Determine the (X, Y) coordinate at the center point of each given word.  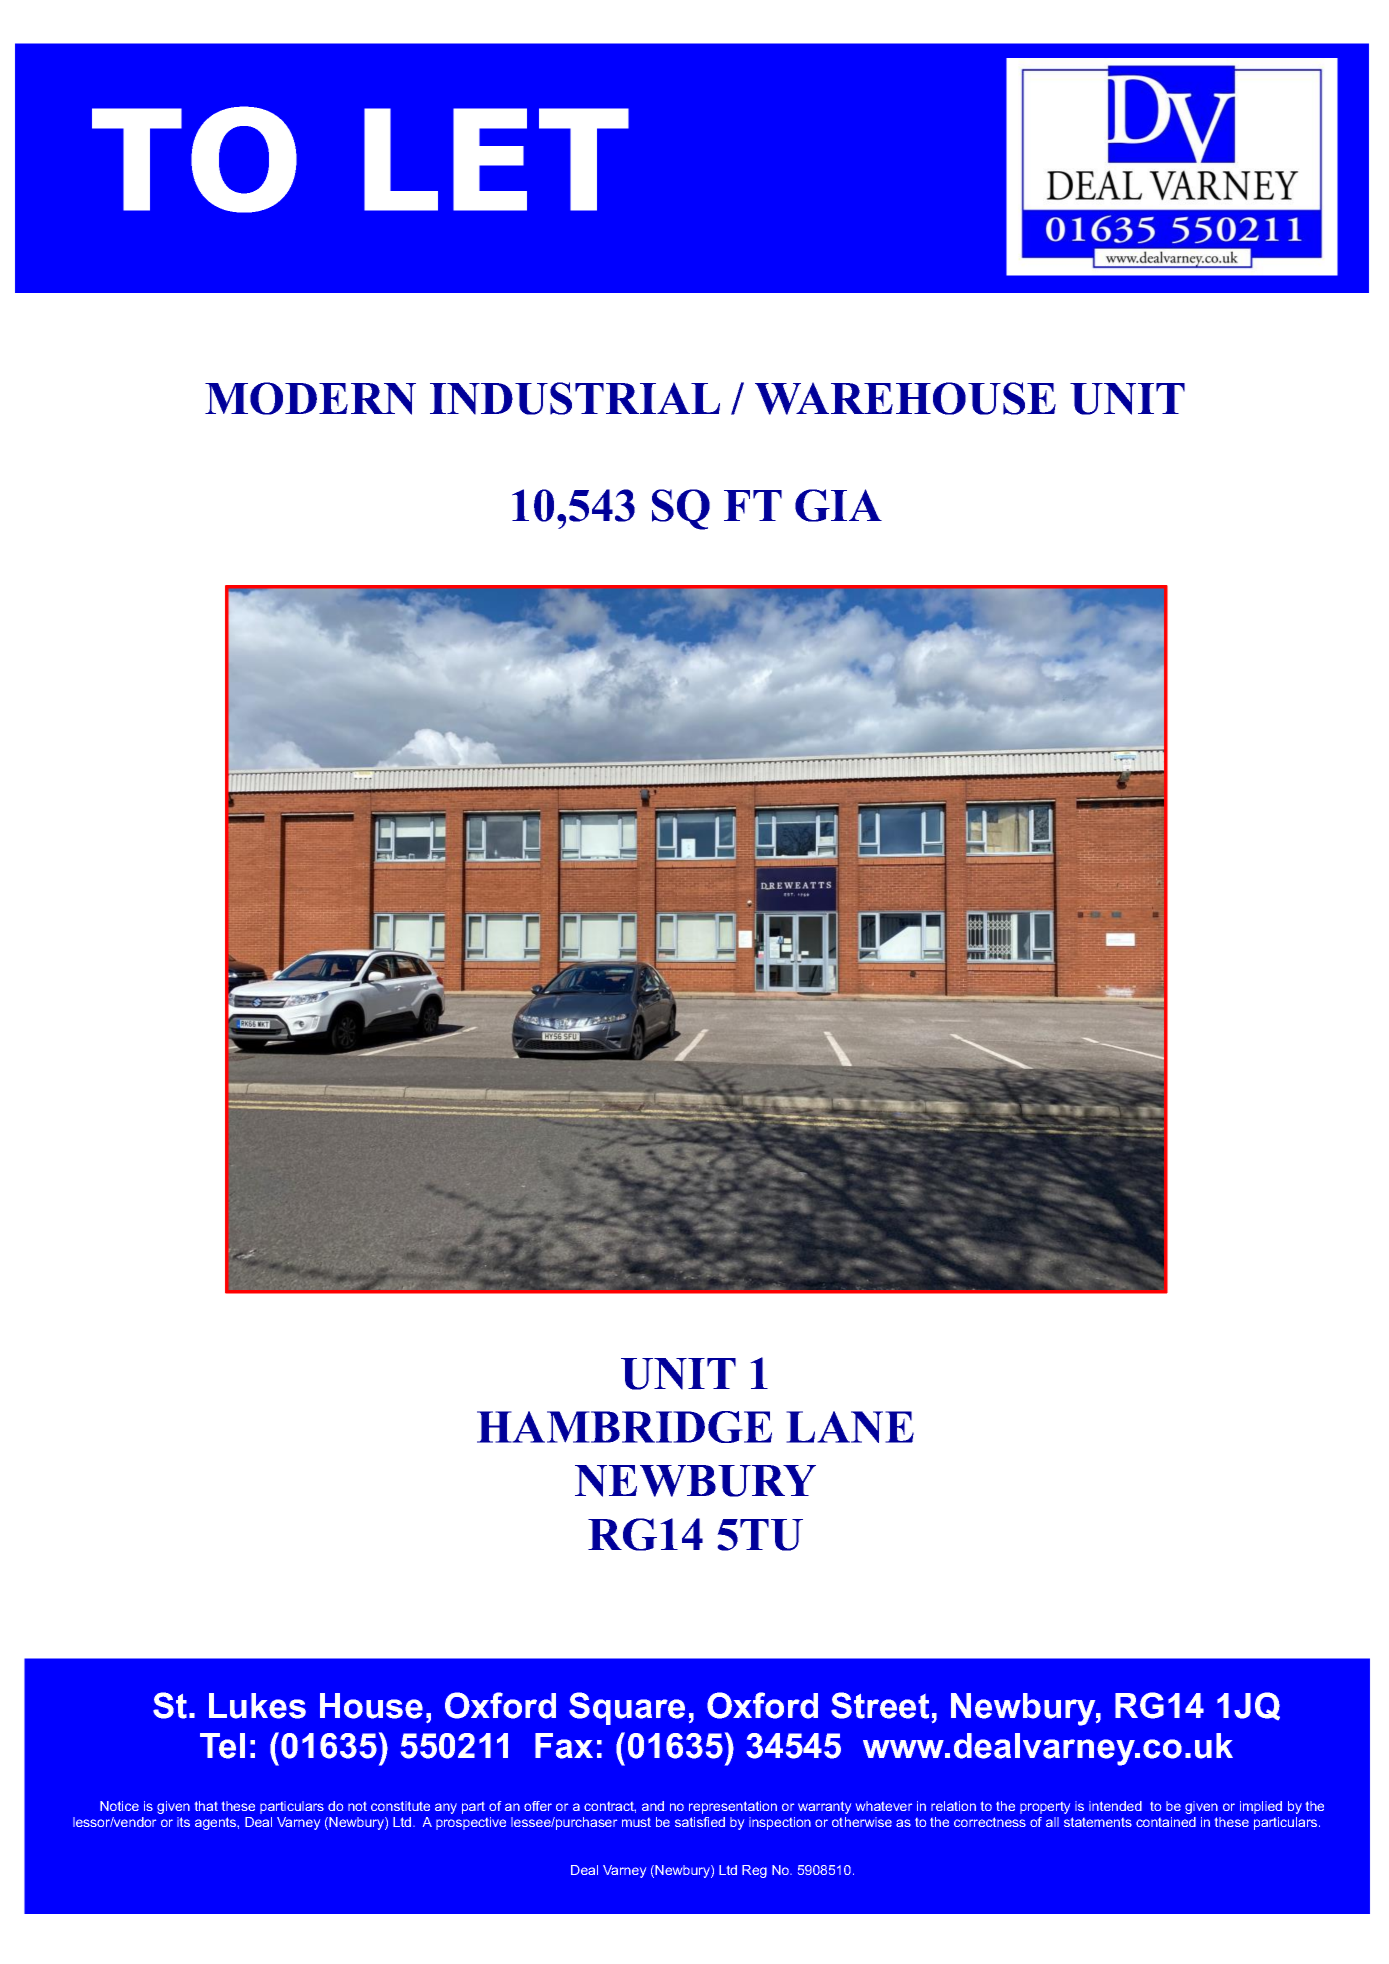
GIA (838, 505)
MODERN (310, 398)
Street (880, 1705)
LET (496, 159)
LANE (850, 1427)
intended (1115, 1806)
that (206, 1806)
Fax (564, 1746)
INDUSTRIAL (575, 398)
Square (627, 1708)
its (183, 1822)
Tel (222, 1746)
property (1045, 1808)
